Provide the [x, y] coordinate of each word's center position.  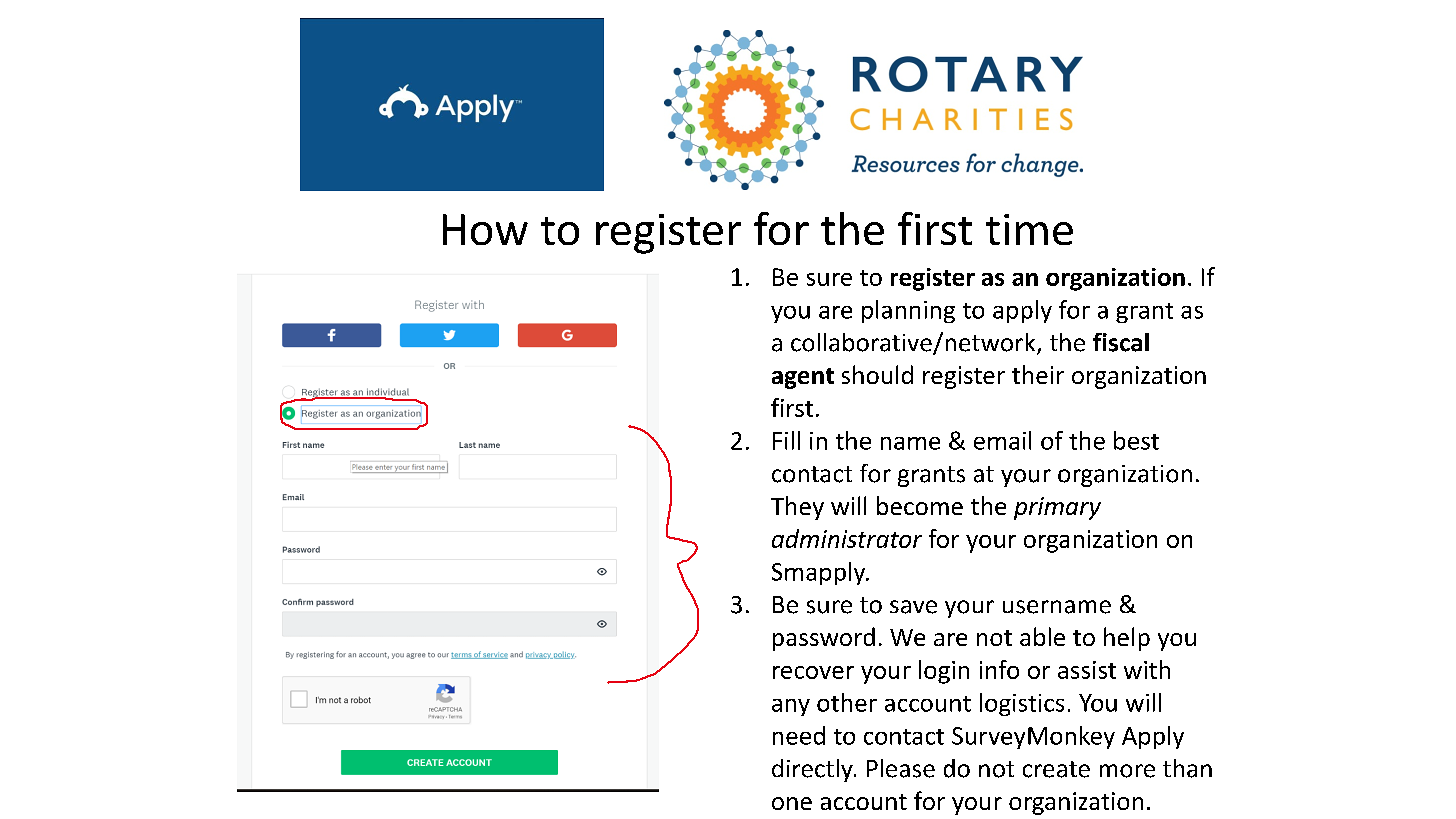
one [792, 803]
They [797, 508]
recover [813, 672]
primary [1057, 508]
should [877, 374]
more [1127, 771]
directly [813, 770]
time [1029, 229]
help [1127, 639]
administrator [847, 538]
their [1038, 374]
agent [803, 378]
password [824, 639]
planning [908, 311]
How [485, 229]
